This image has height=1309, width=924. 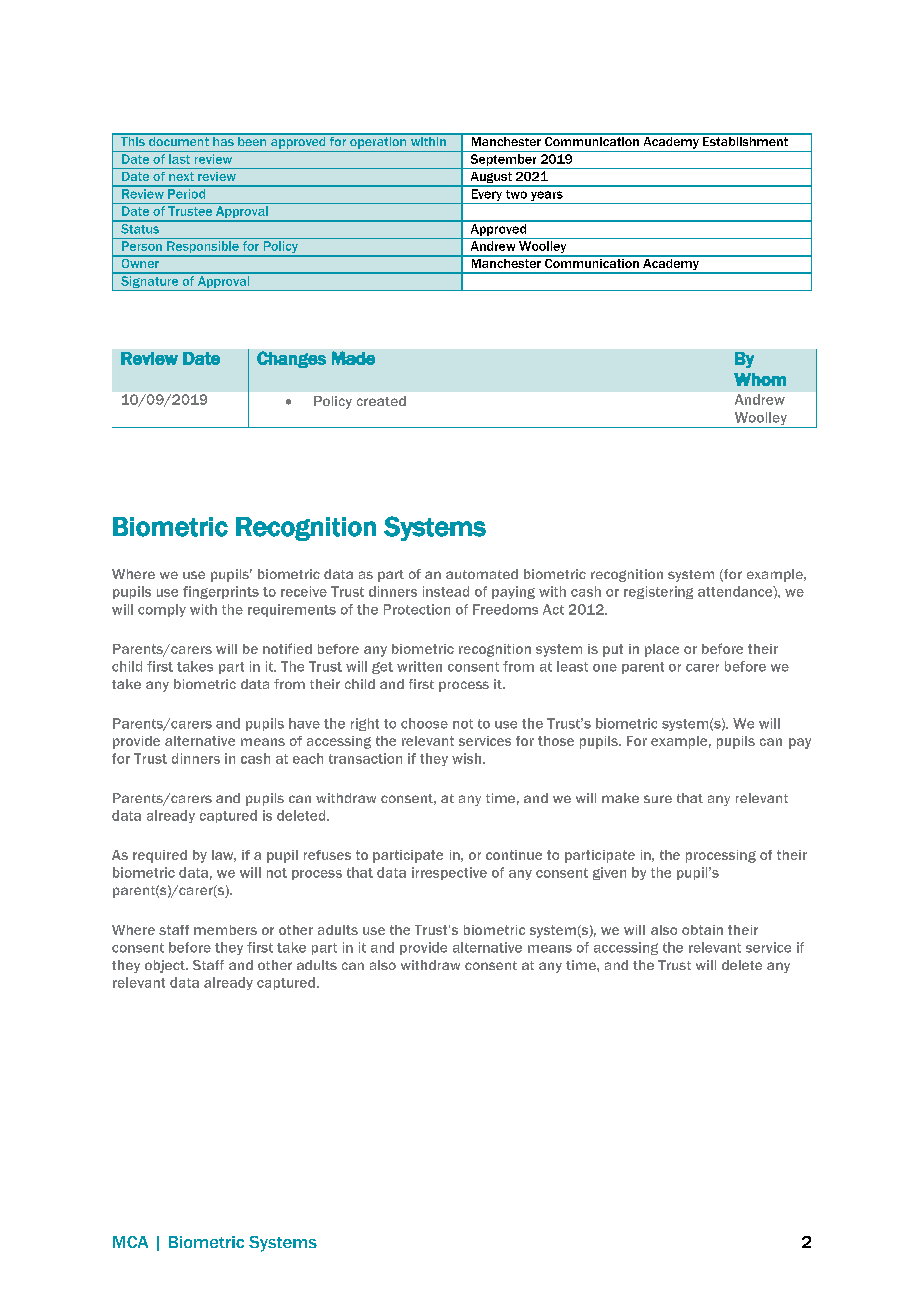 I want to click on obtain, so click(x=702, y=930).
